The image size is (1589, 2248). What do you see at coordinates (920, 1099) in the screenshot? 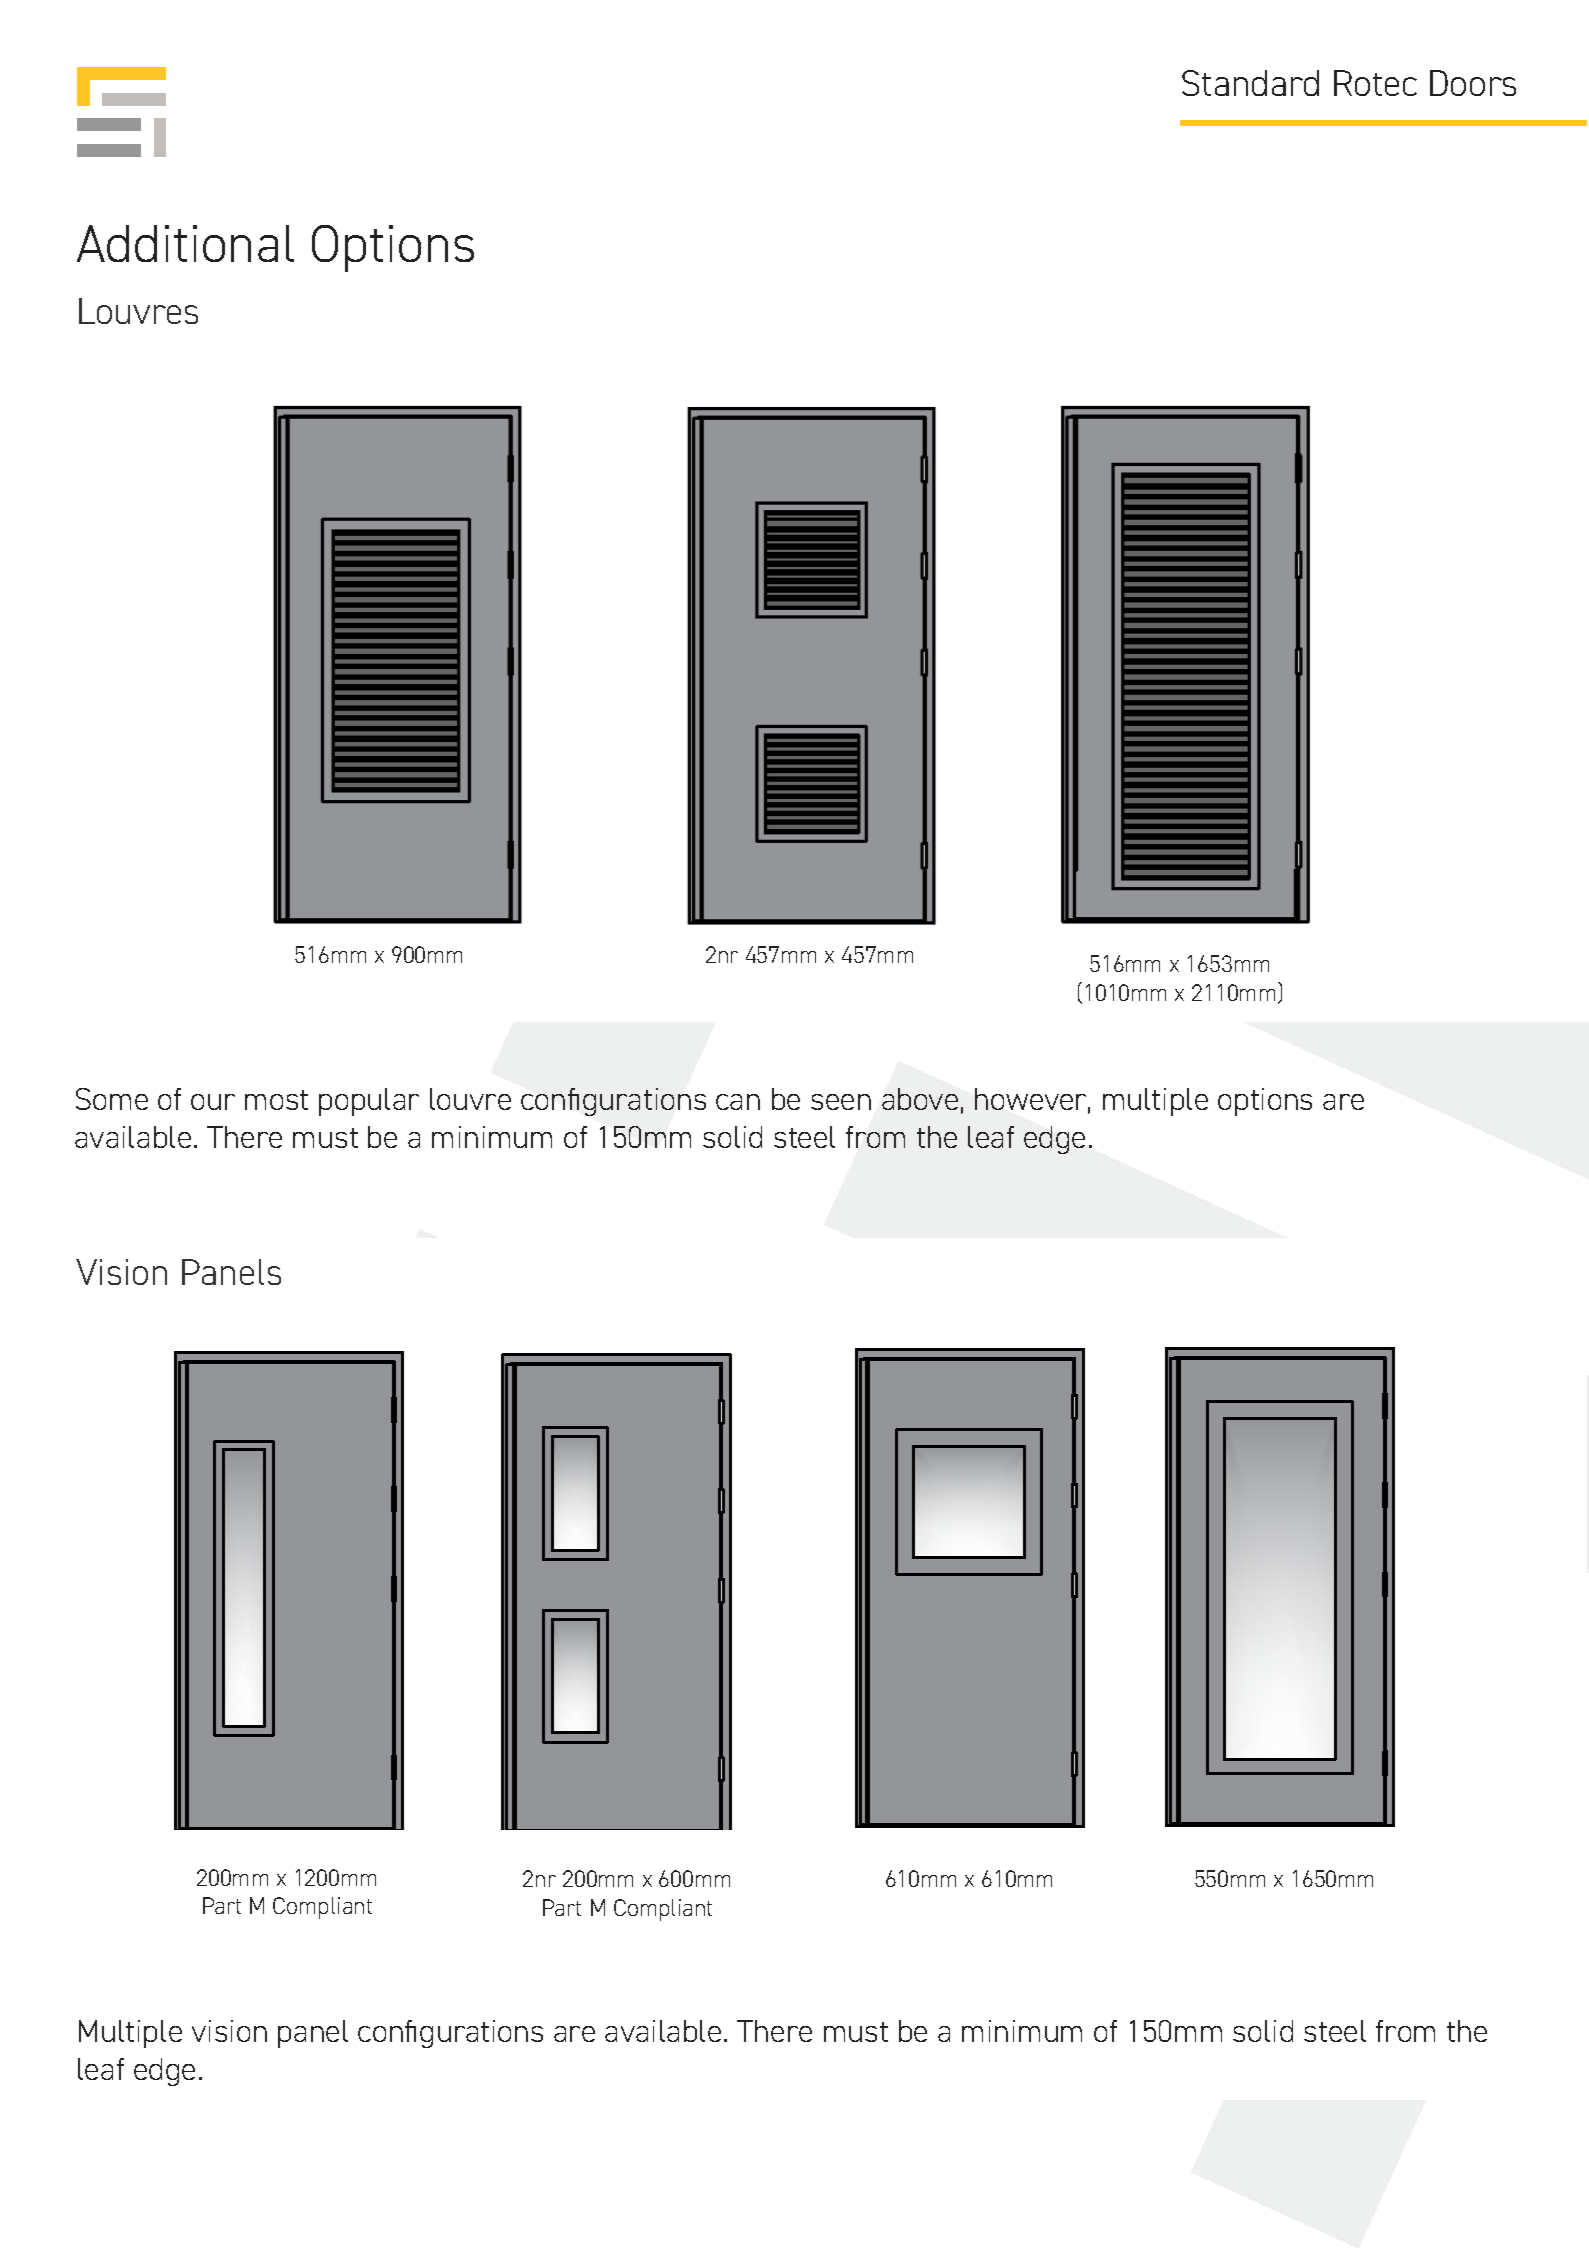
I see `above` at bounding box center [920, 1099].
